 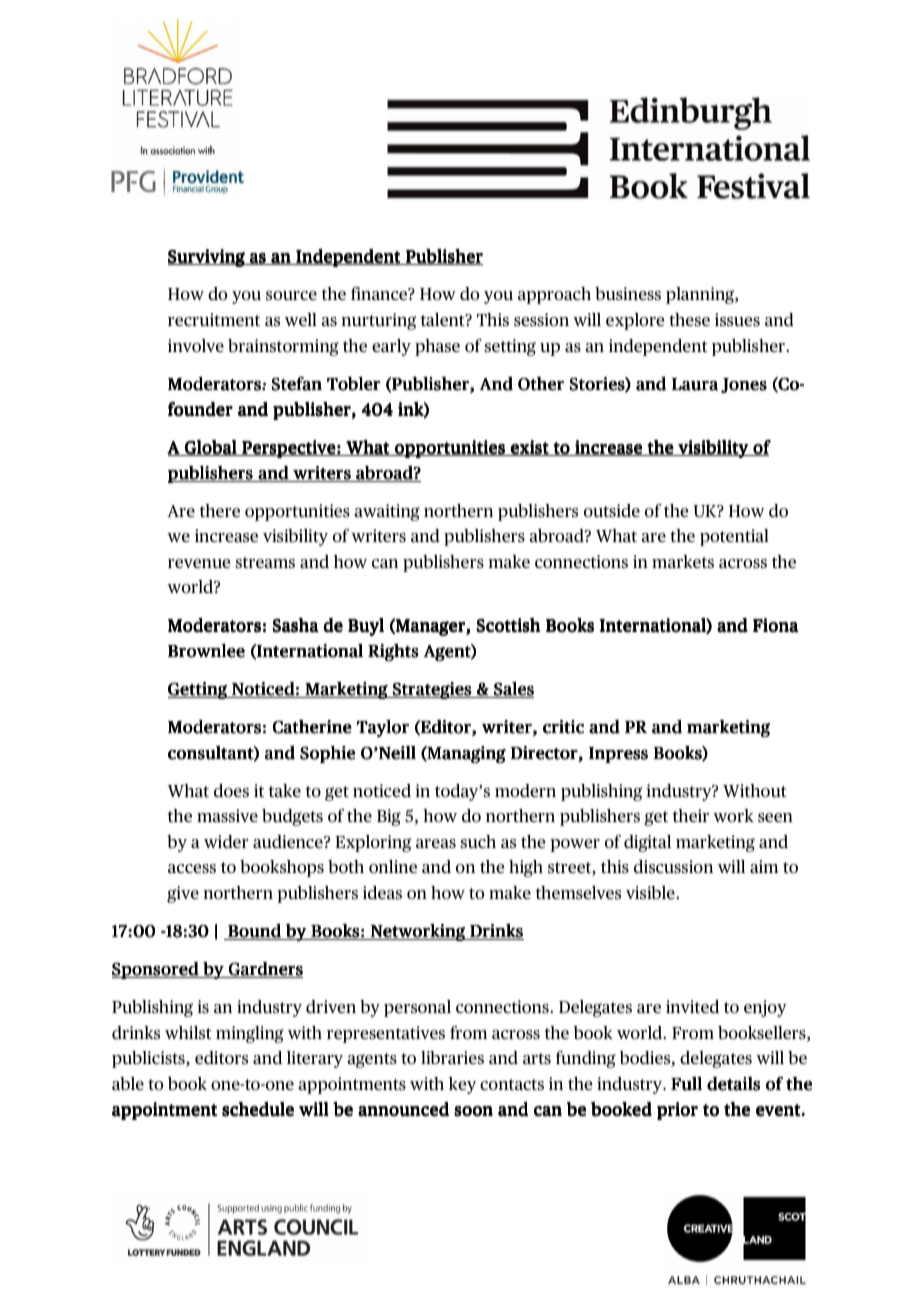 I want to click on libraries, so click(x=452, y=1057).
